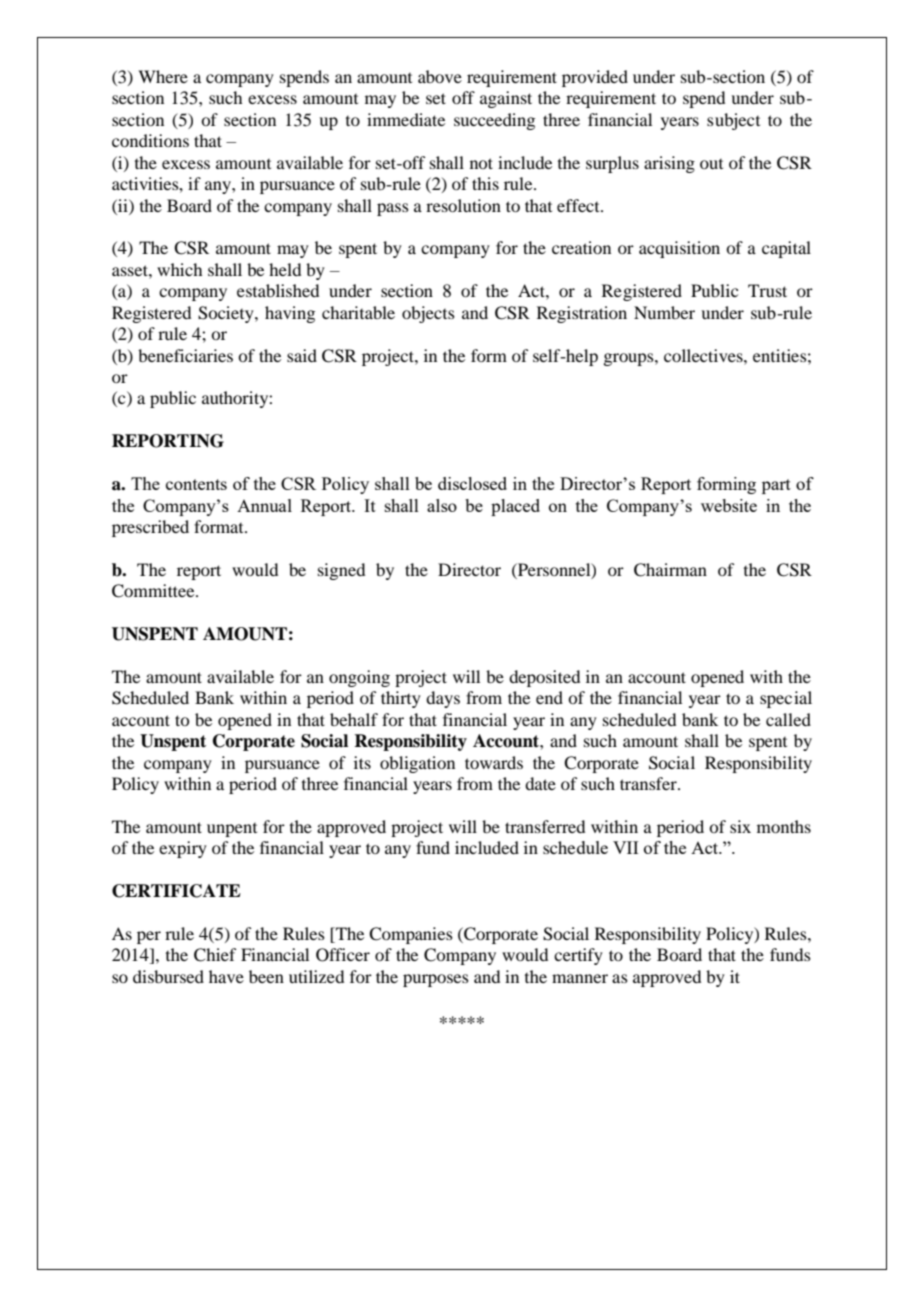 The width and height of the document is (924, 1307). Describe the element at coordinates (183, 849) in the document. I see `expiry` at that location.
